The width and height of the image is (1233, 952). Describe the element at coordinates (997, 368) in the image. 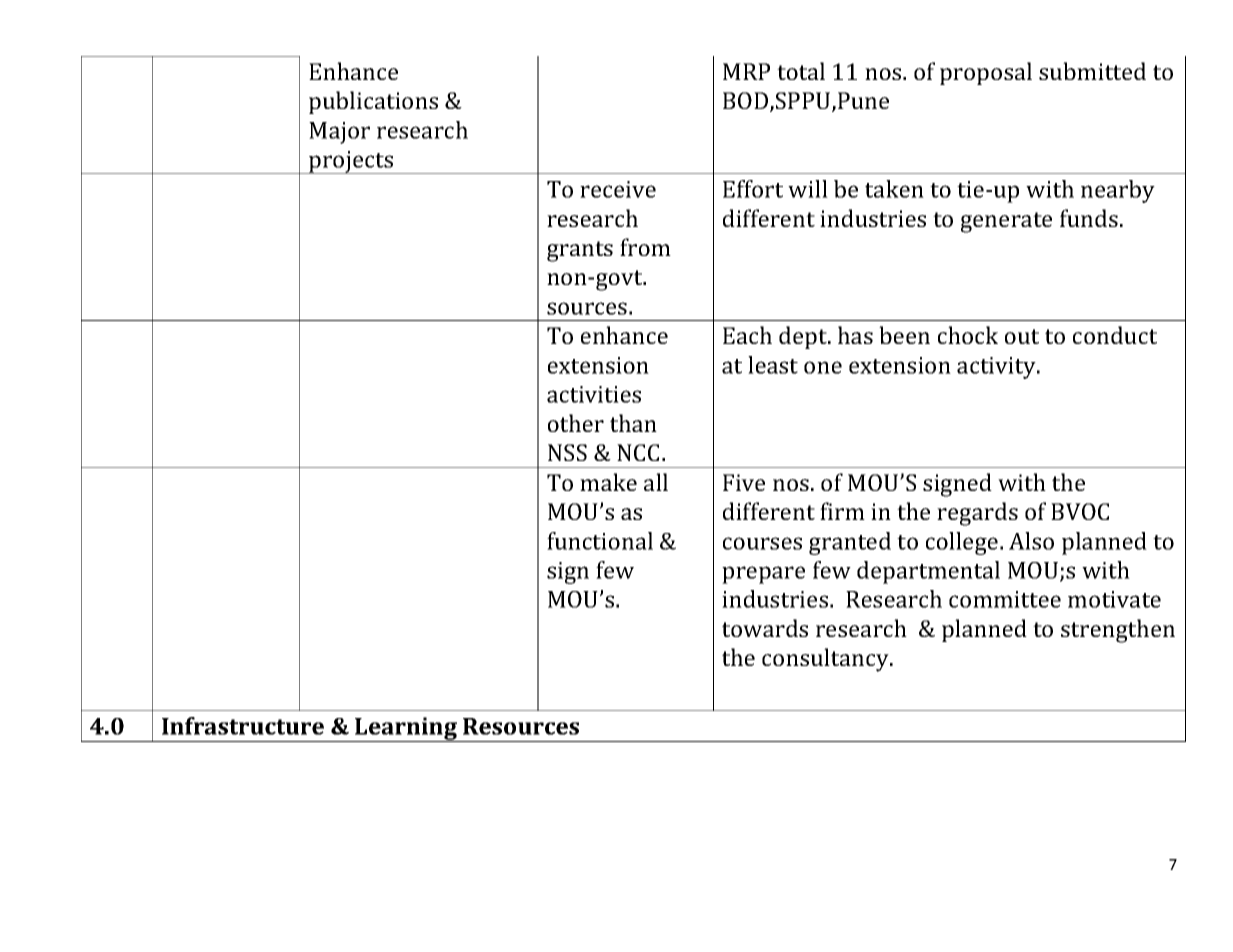

I see `activity` at that location.
